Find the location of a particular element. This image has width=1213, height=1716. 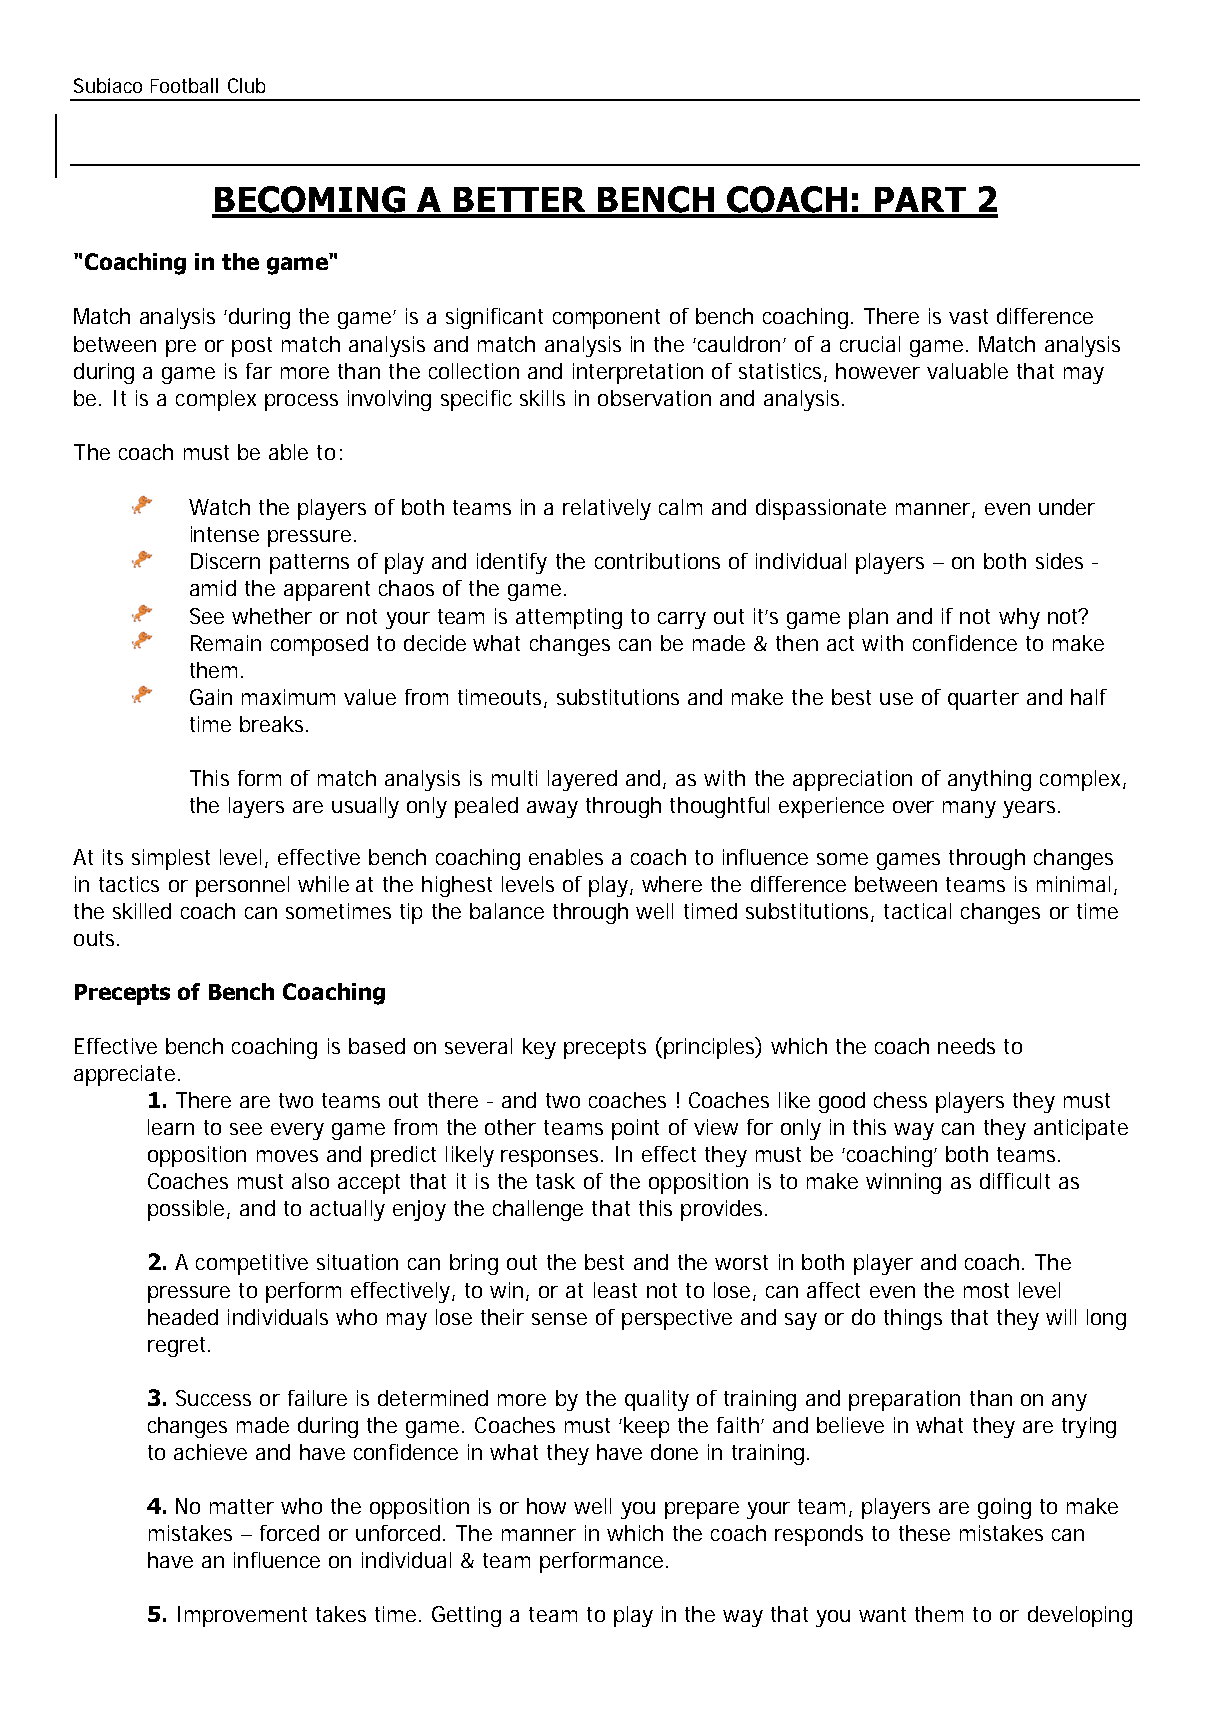

these is located at coordinates (924, 1533).
